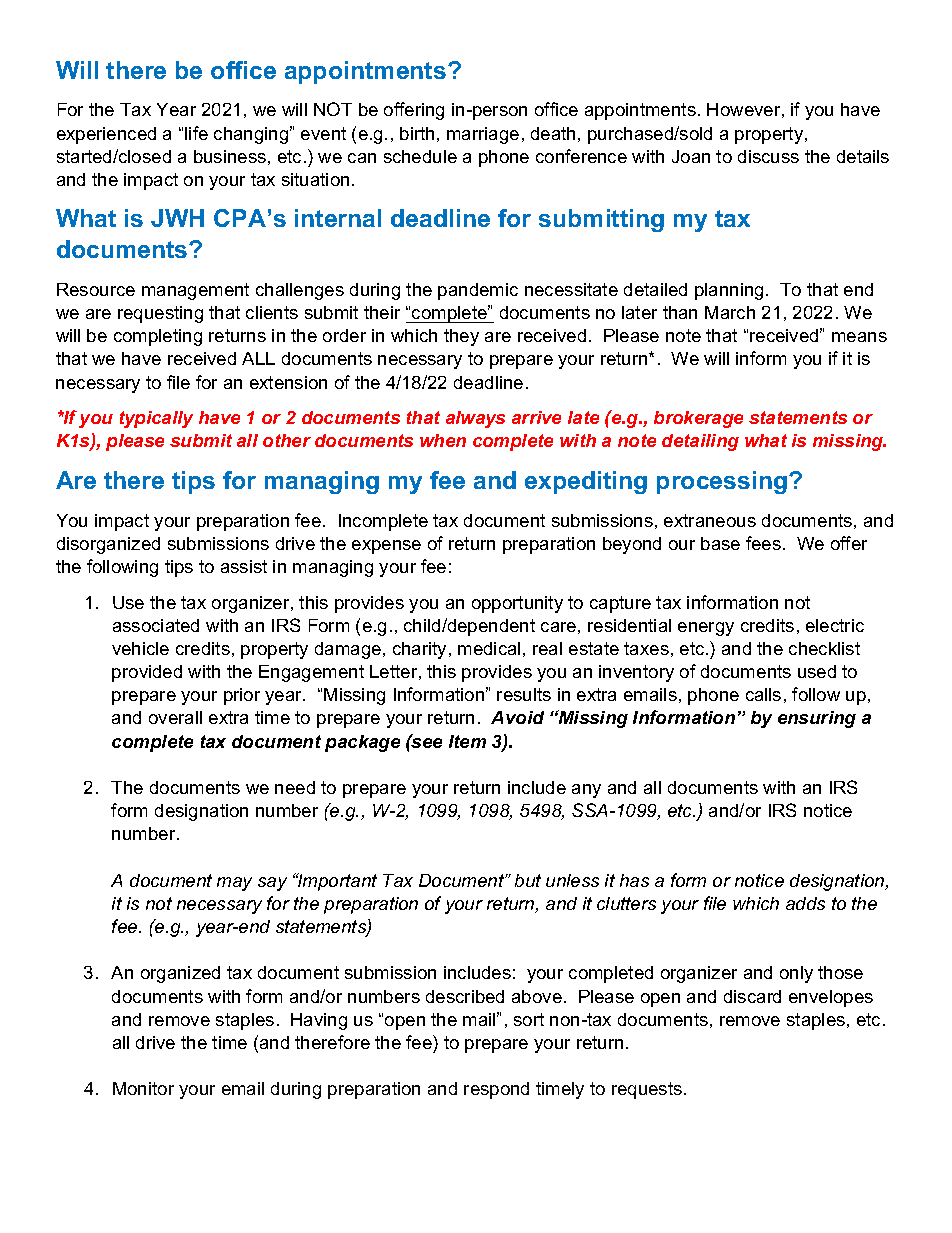  What do you see at coordinates (805, 903) in the screenshot?
I see `adds` at bounding box center [805, 903].
